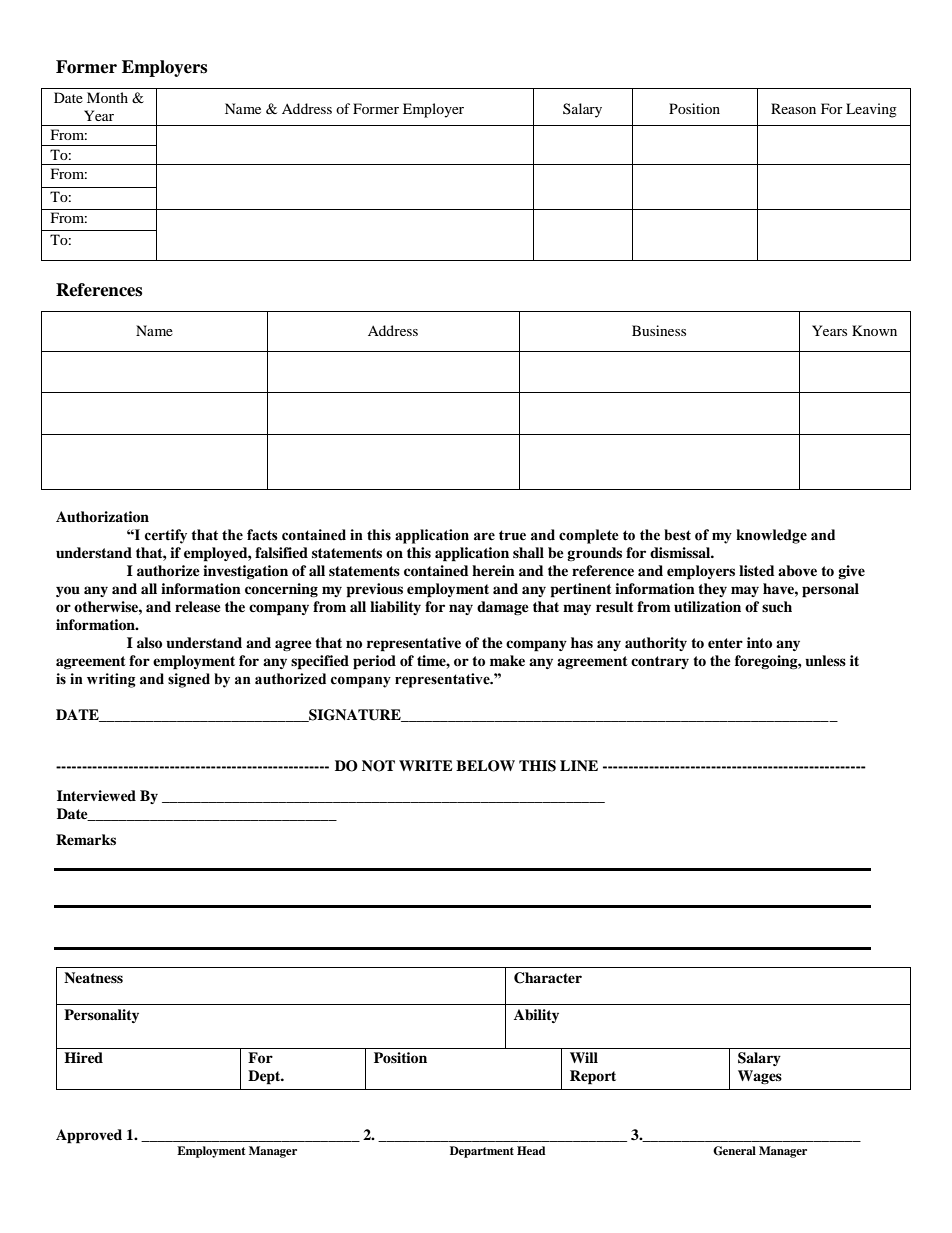 The width and height of the screenshot is (952, 1233). What do you see at coordinates (89, 1136) in the screenshot?
I see `Approved` at bounding box center [89, 1136].
